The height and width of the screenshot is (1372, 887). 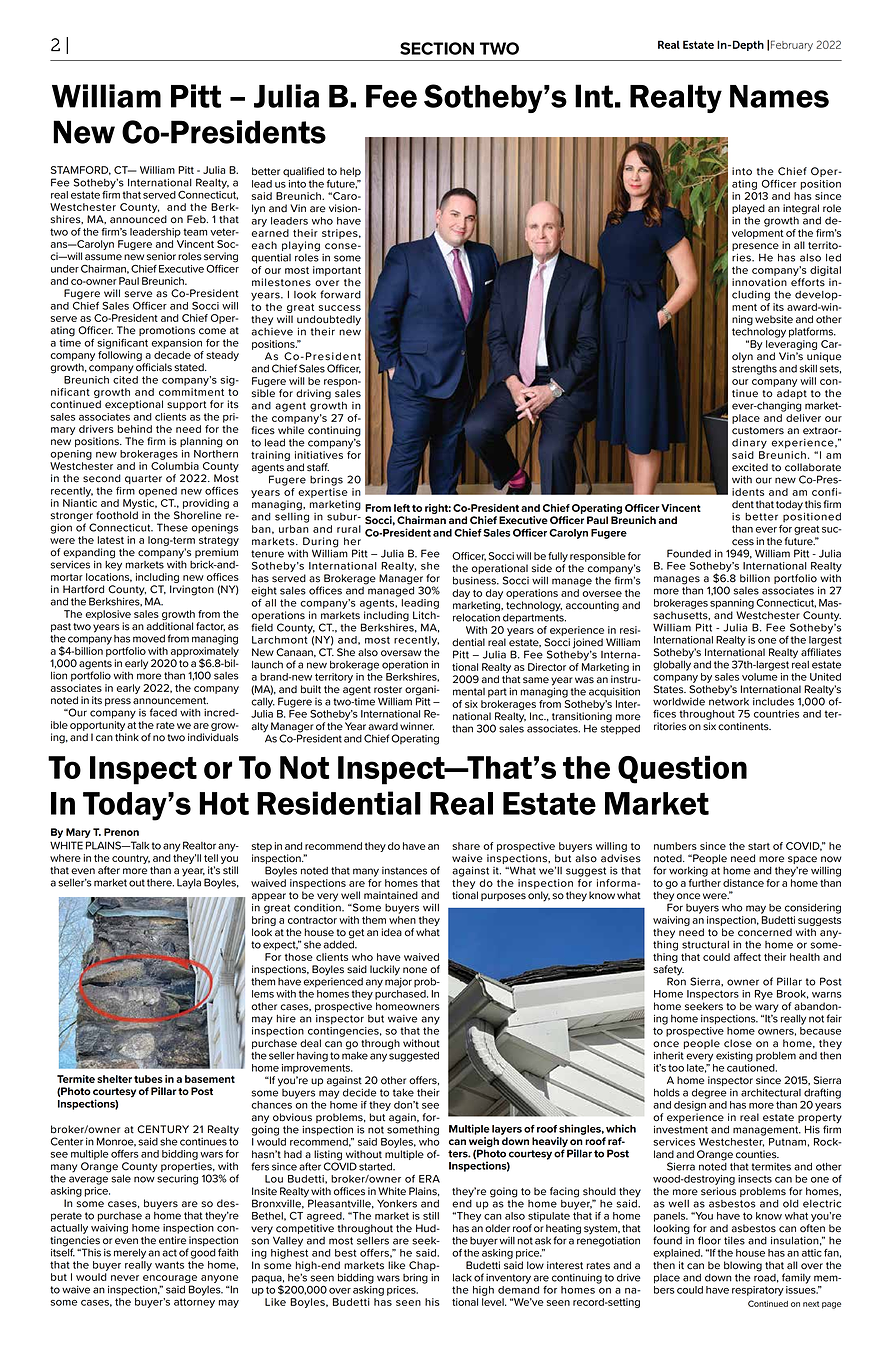 What do you see at coordinates (388, 690) in the screenshot?
I see `roster` at bounding box center [388, 690].
